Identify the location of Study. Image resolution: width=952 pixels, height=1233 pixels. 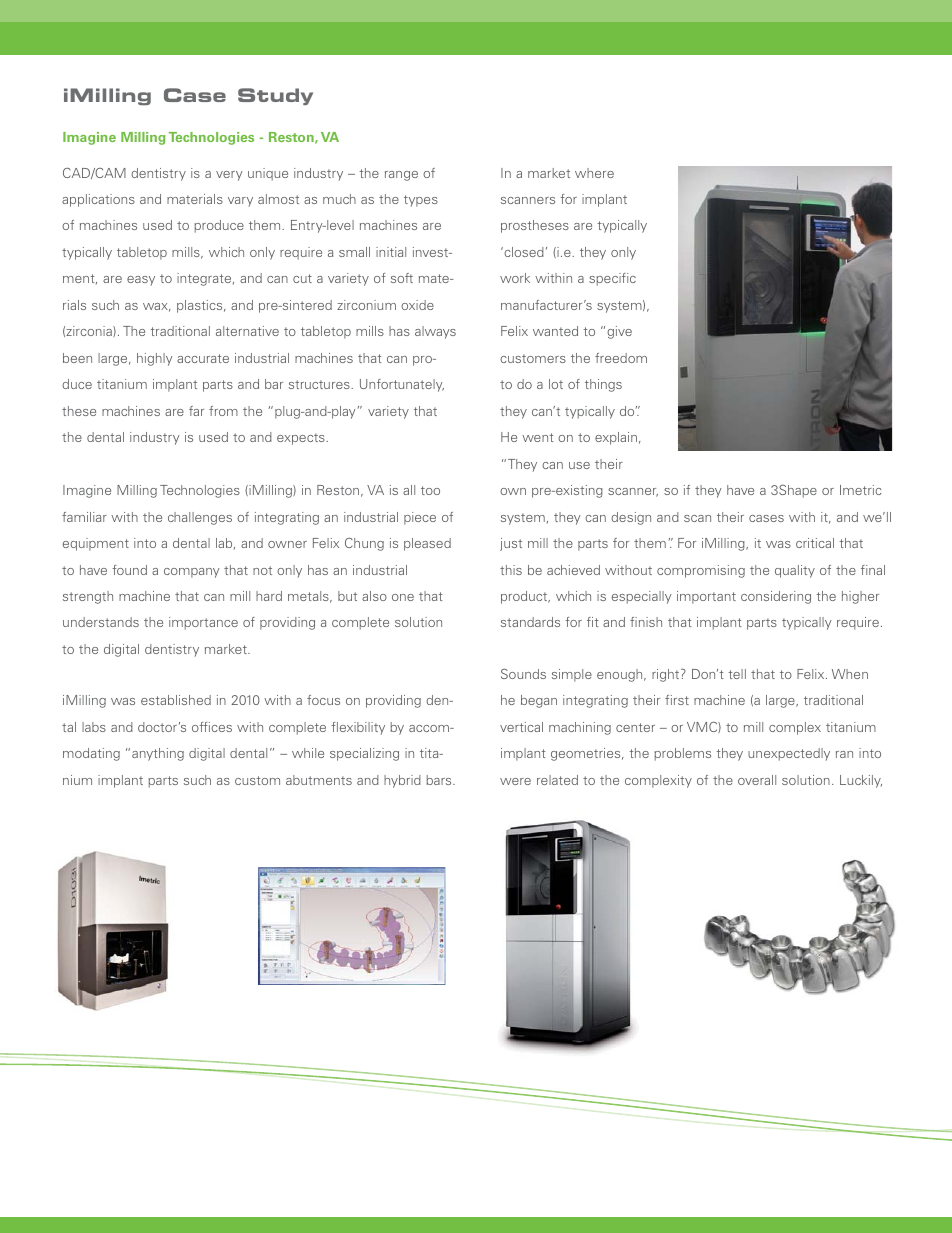
(275, 96).
